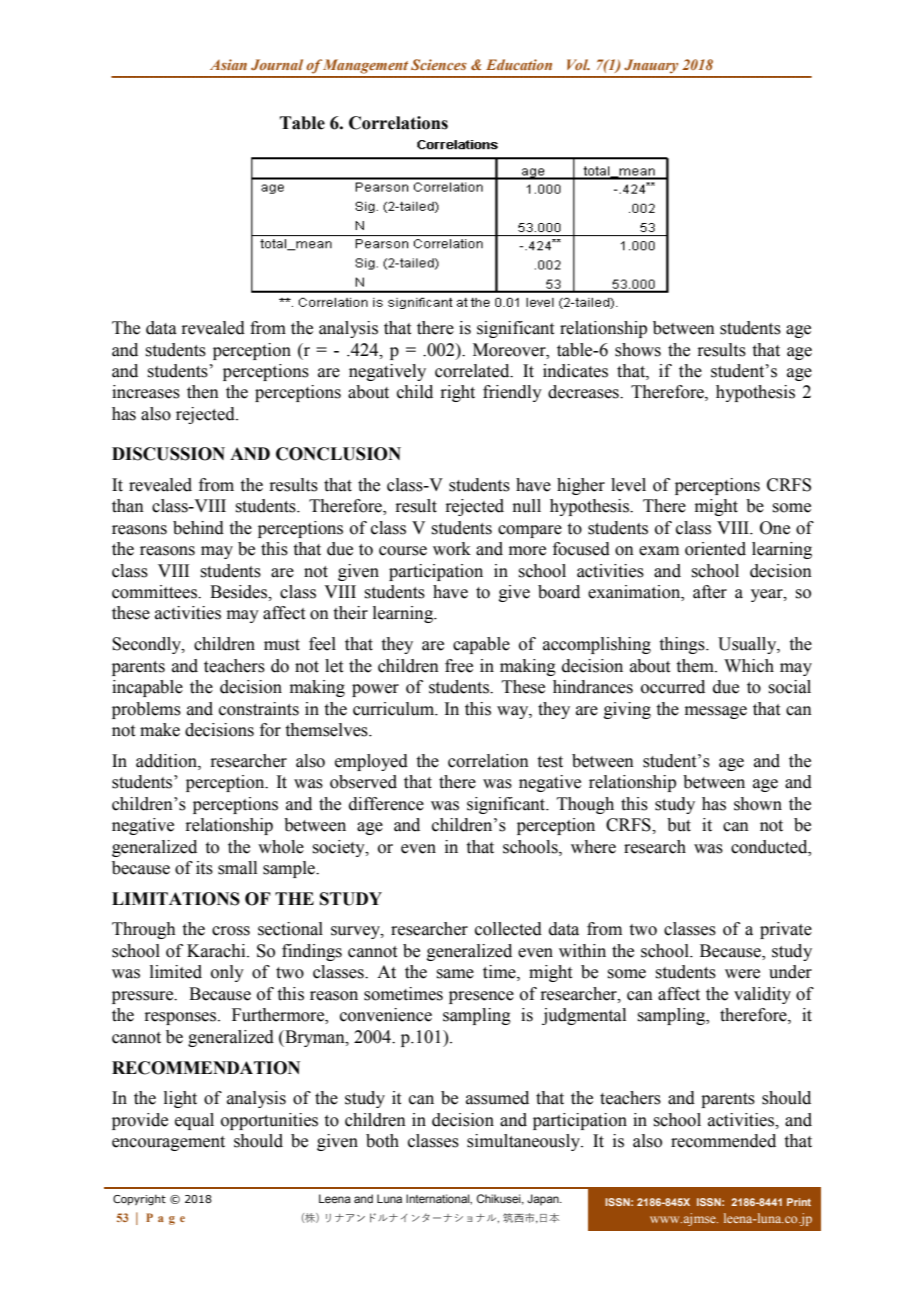 The height and width of the screenshot is (1308, 924). Describe the element at coordinates (228, 64) in the screenshot. I see `Asian` at that location.
